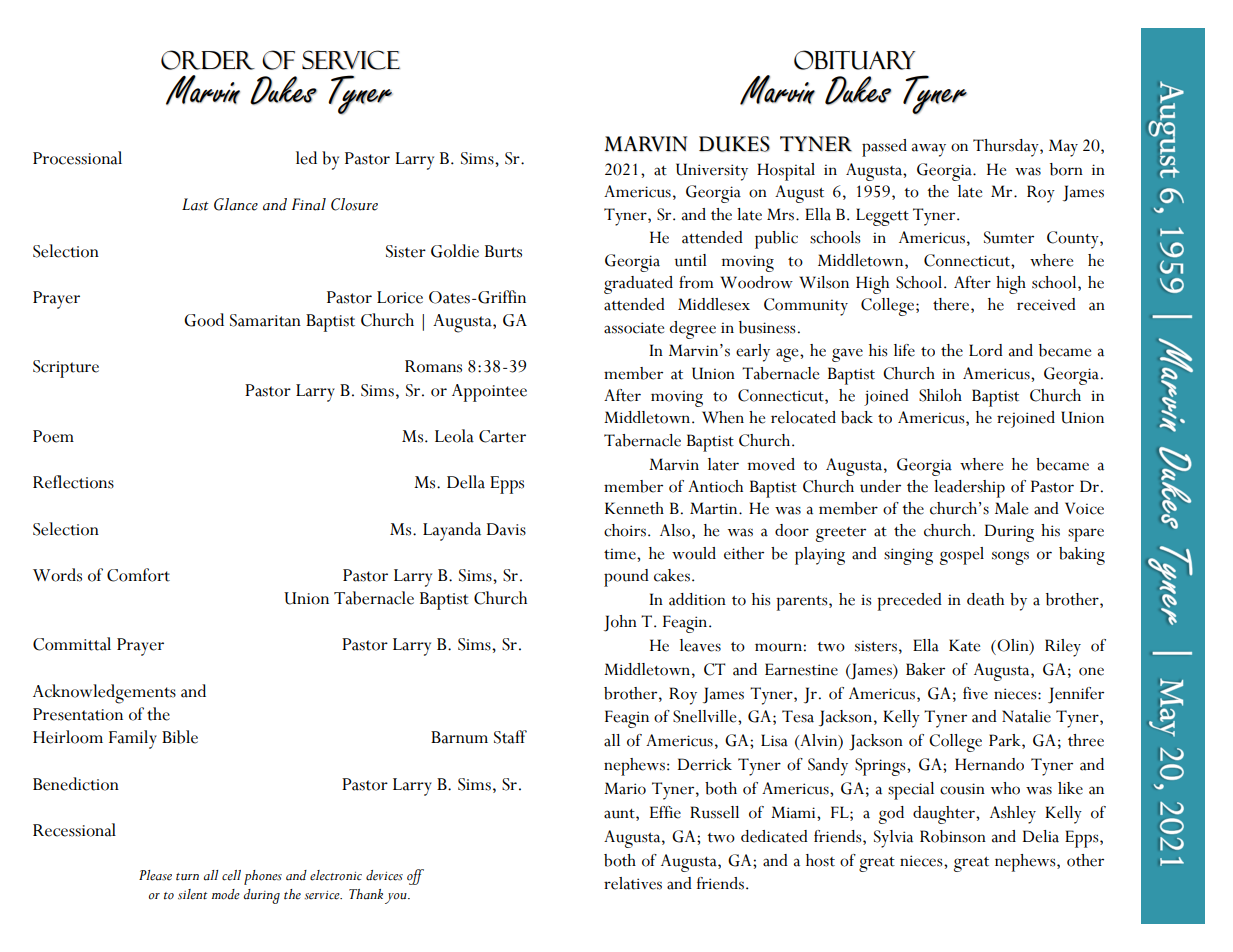 Image resolution: width=1233 pixels, height=952 pixels. I want to click on Comfort, so click(138, 575).
